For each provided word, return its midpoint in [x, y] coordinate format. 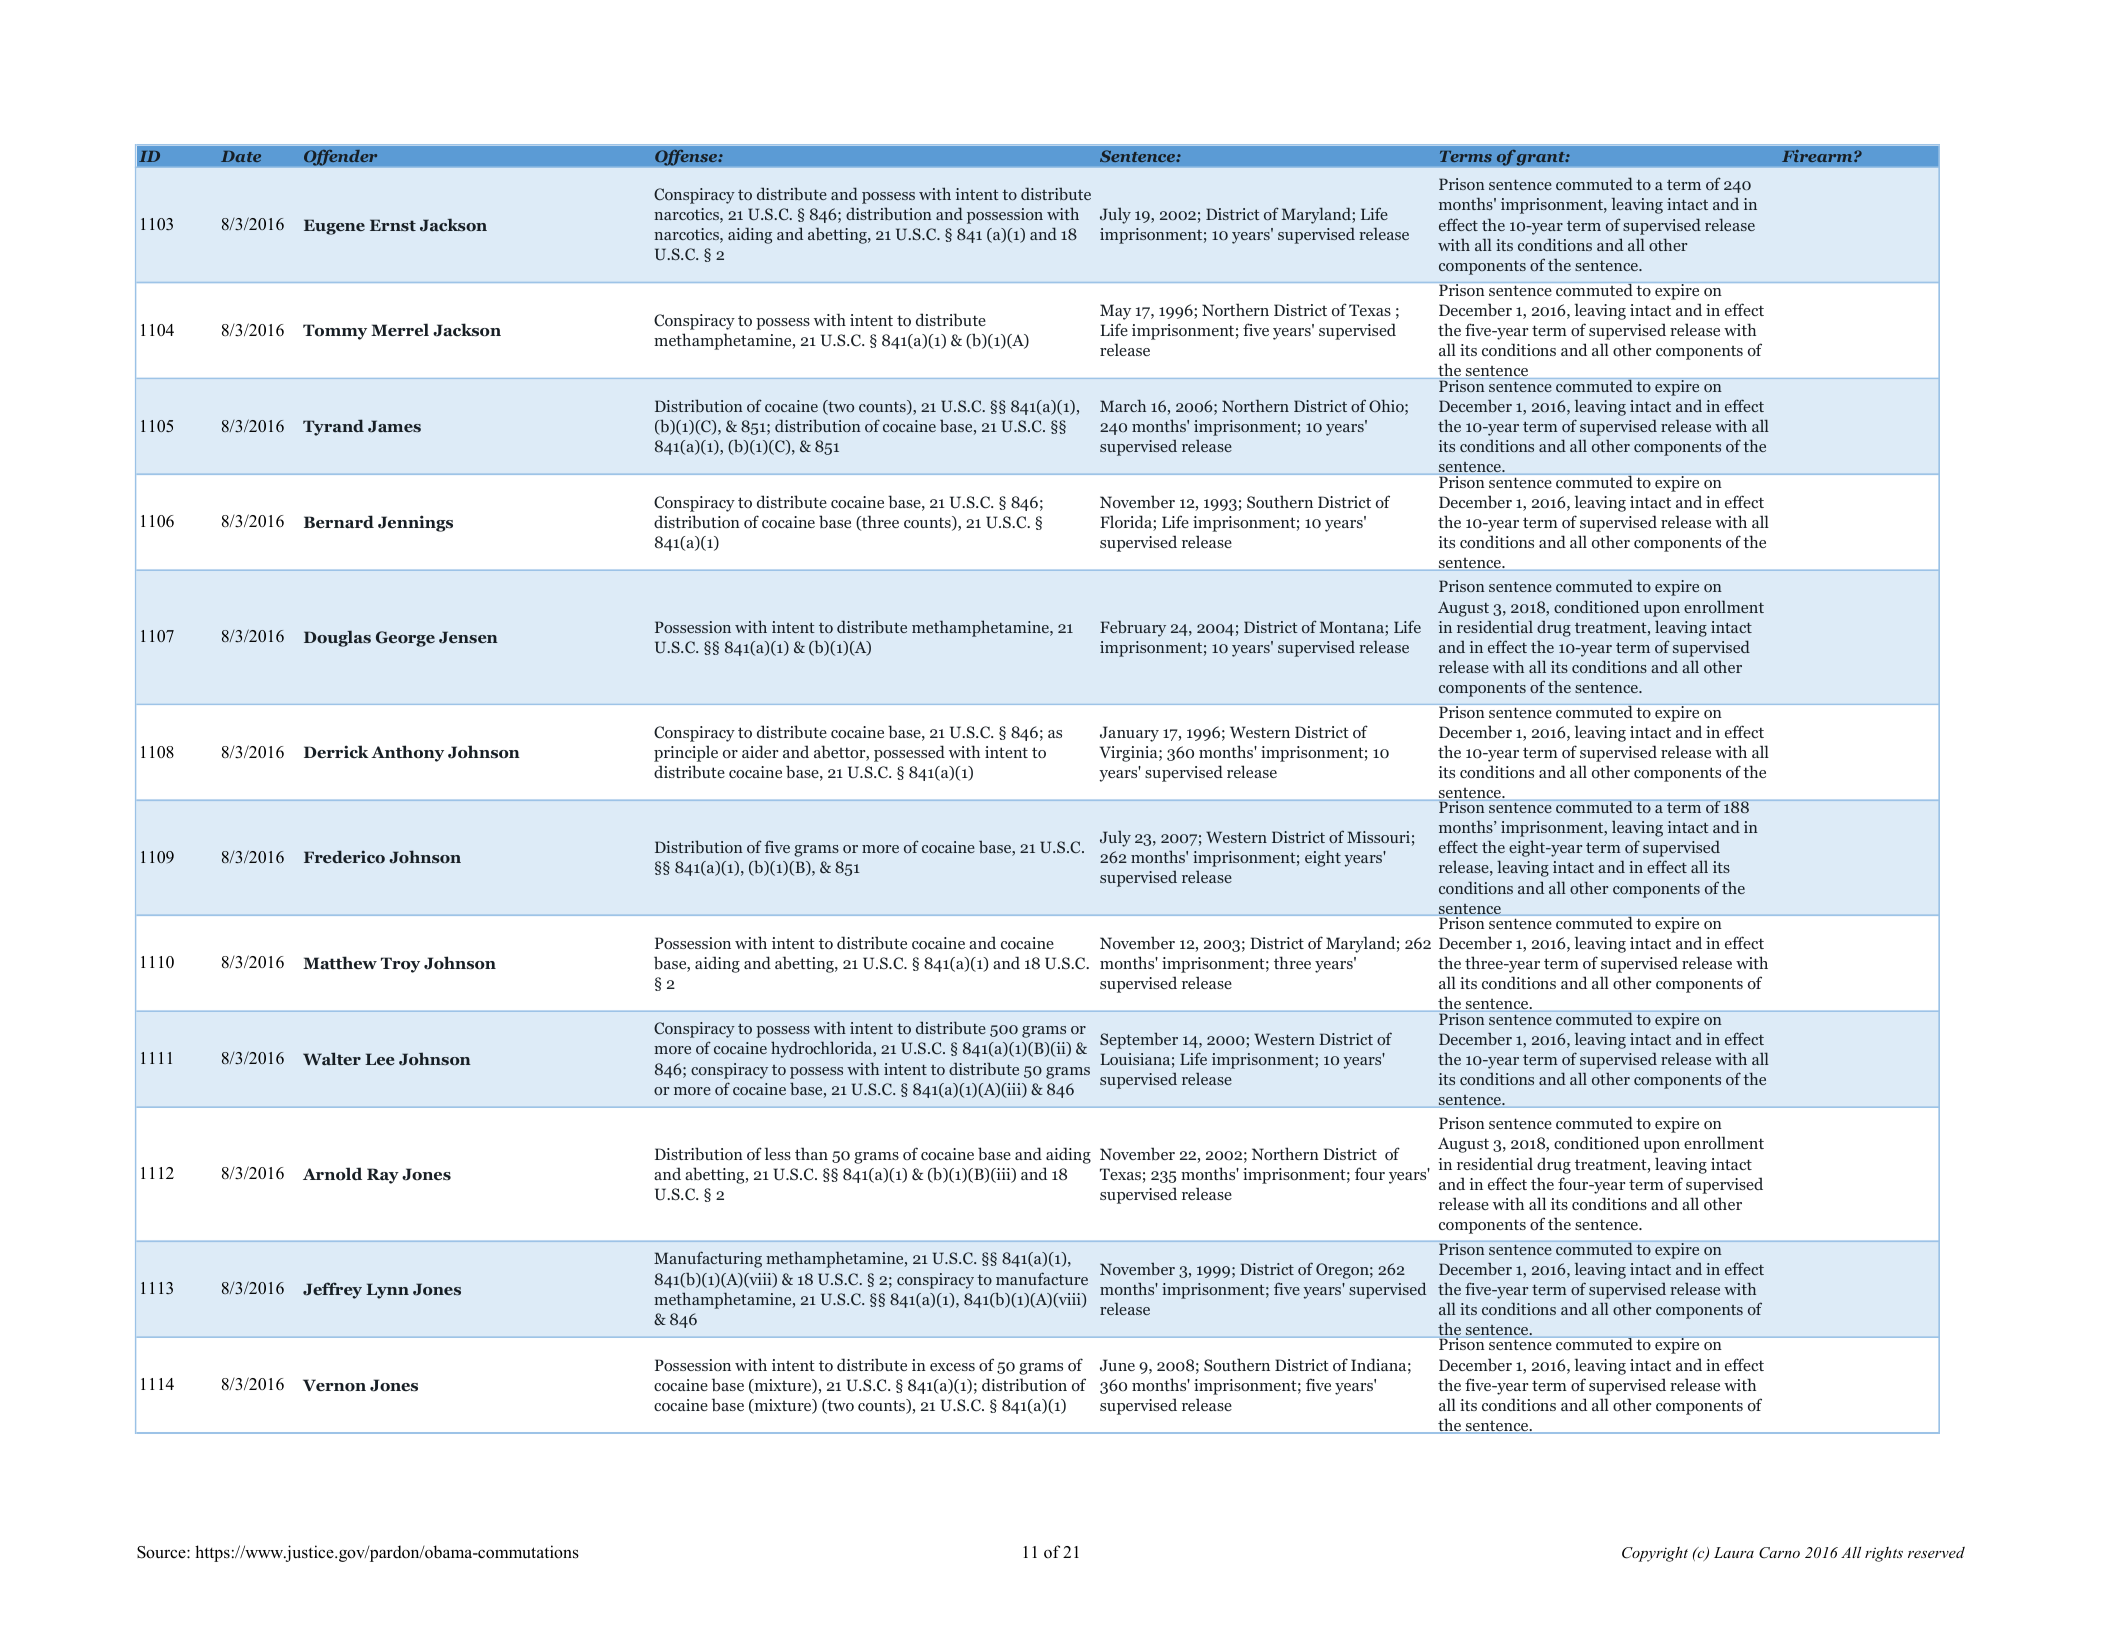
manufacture [1042, 1278]
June [1117, 1365]
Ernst [393, 225]
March [1123, 405]
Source [162, 1552]
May [1115, 312]
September [1139, 1040]
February [1133, 628]
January [1129, 734]
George [405, 639]
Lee [379, 1059]
